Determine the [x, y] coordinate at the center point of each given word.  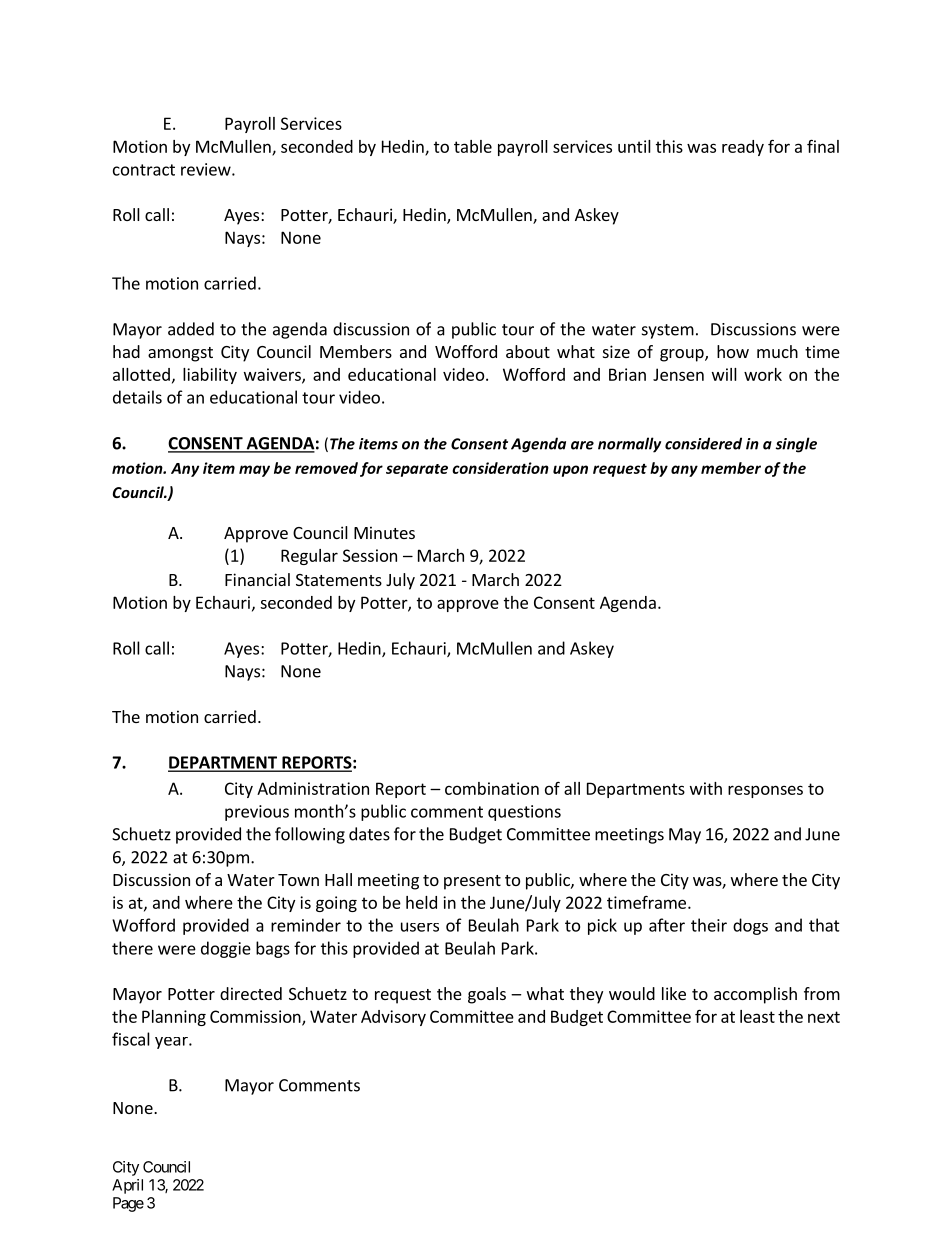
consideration [500, 468]
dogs [750, 926]
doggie [226, 949]
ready [743, 148]
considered [703, 443]
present [472, 882]
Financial [257, 579]
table [473, 146]
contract [144, 170]
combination [492, 788]
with [706, 788]
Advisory [393, 1018]
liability [210, 376]
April [127, 1186]
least [757, 1016]
